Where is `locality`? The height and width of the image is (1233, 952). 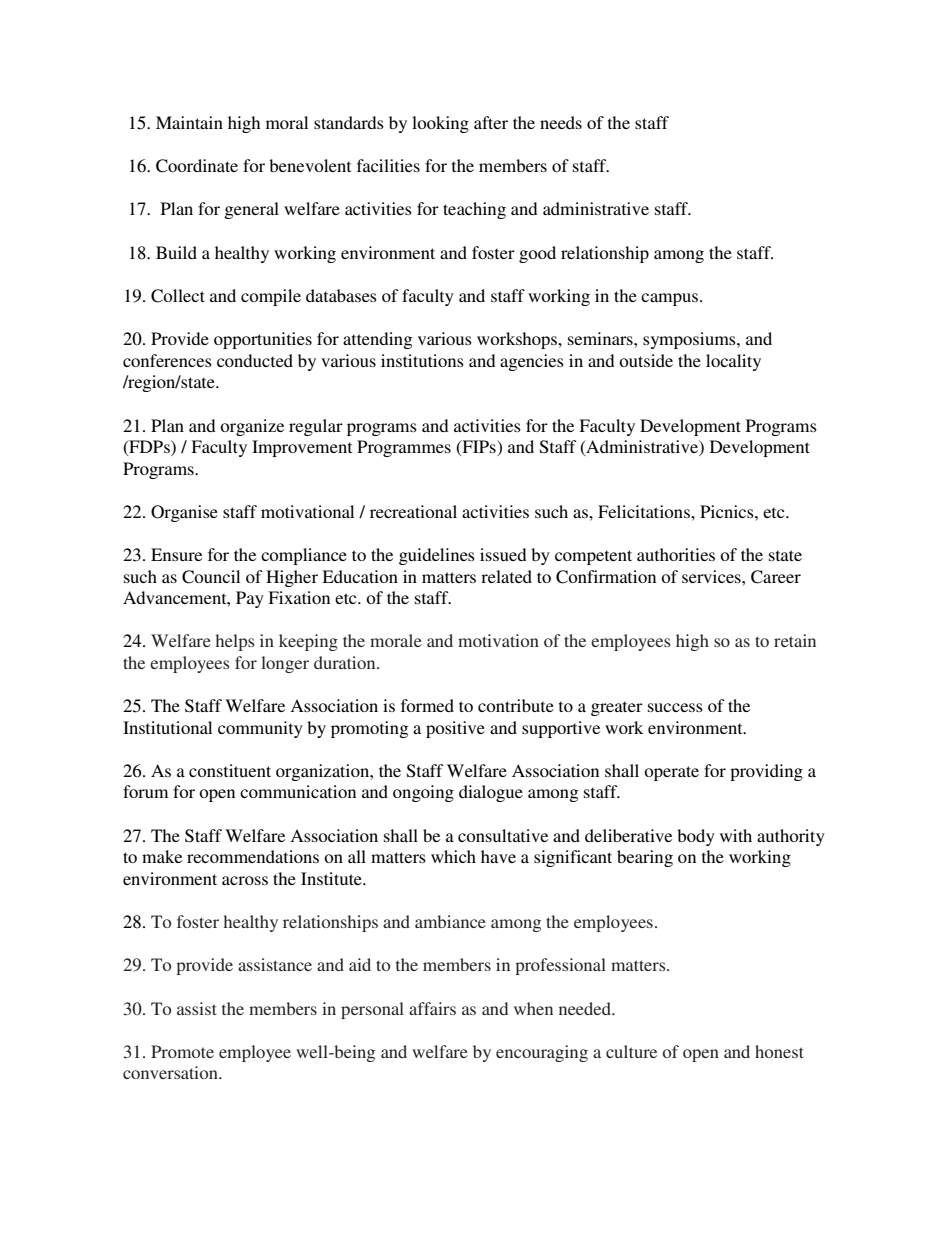 locality is located at coordinates (733, 362).
